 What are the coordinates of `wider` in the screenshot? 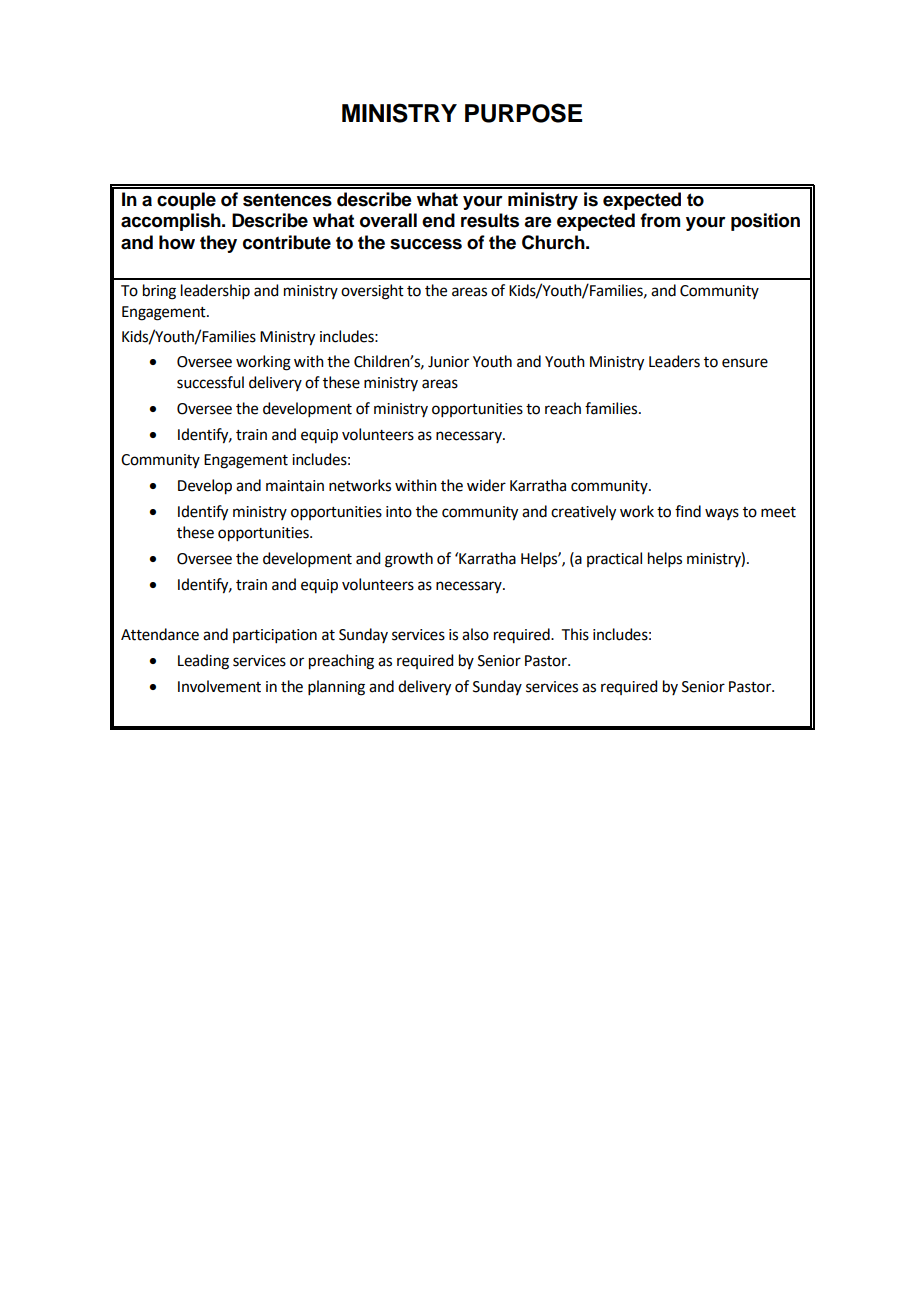 It's located at (486, 485).
